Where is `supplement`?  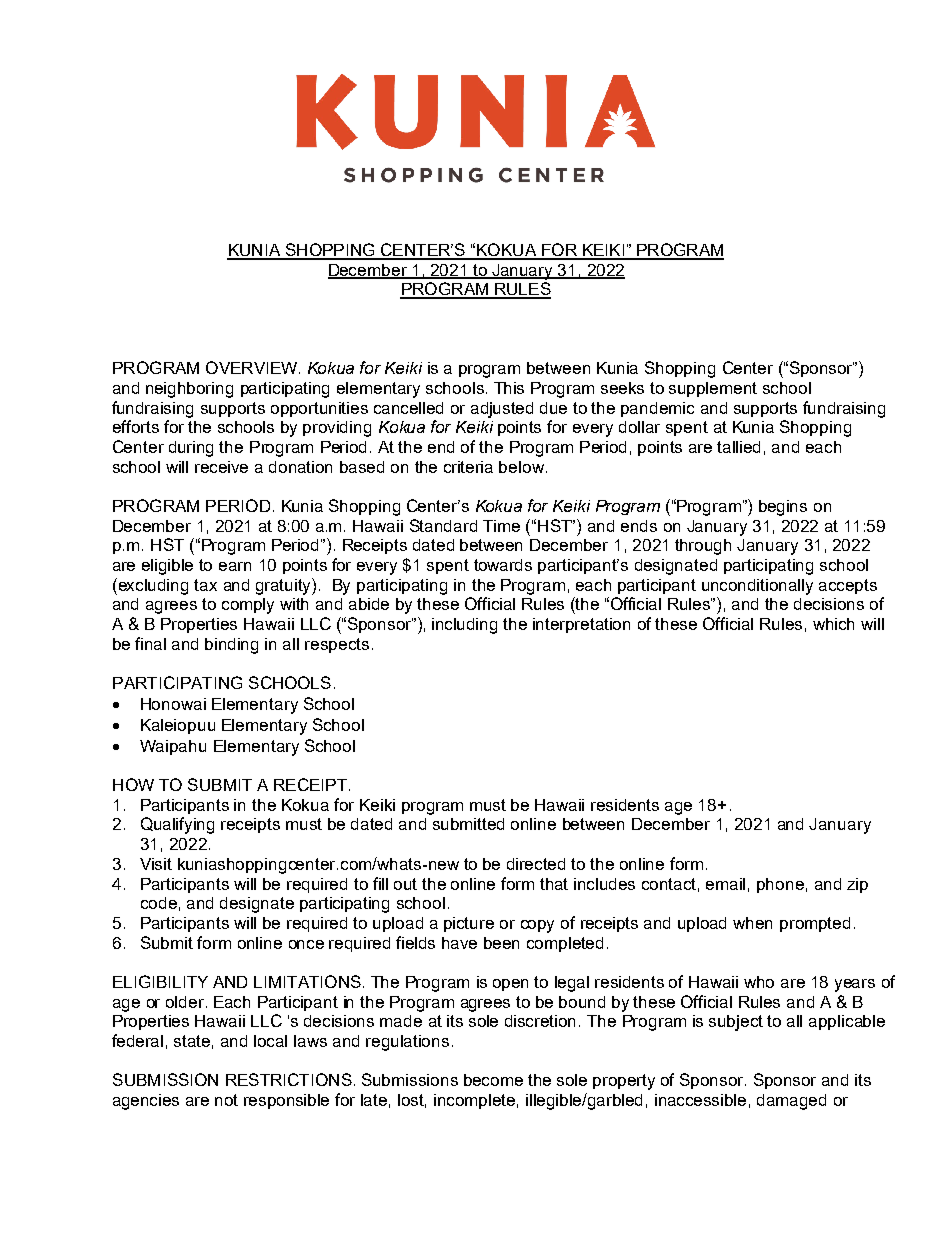
supplement is located at coordinates (713, 389).
